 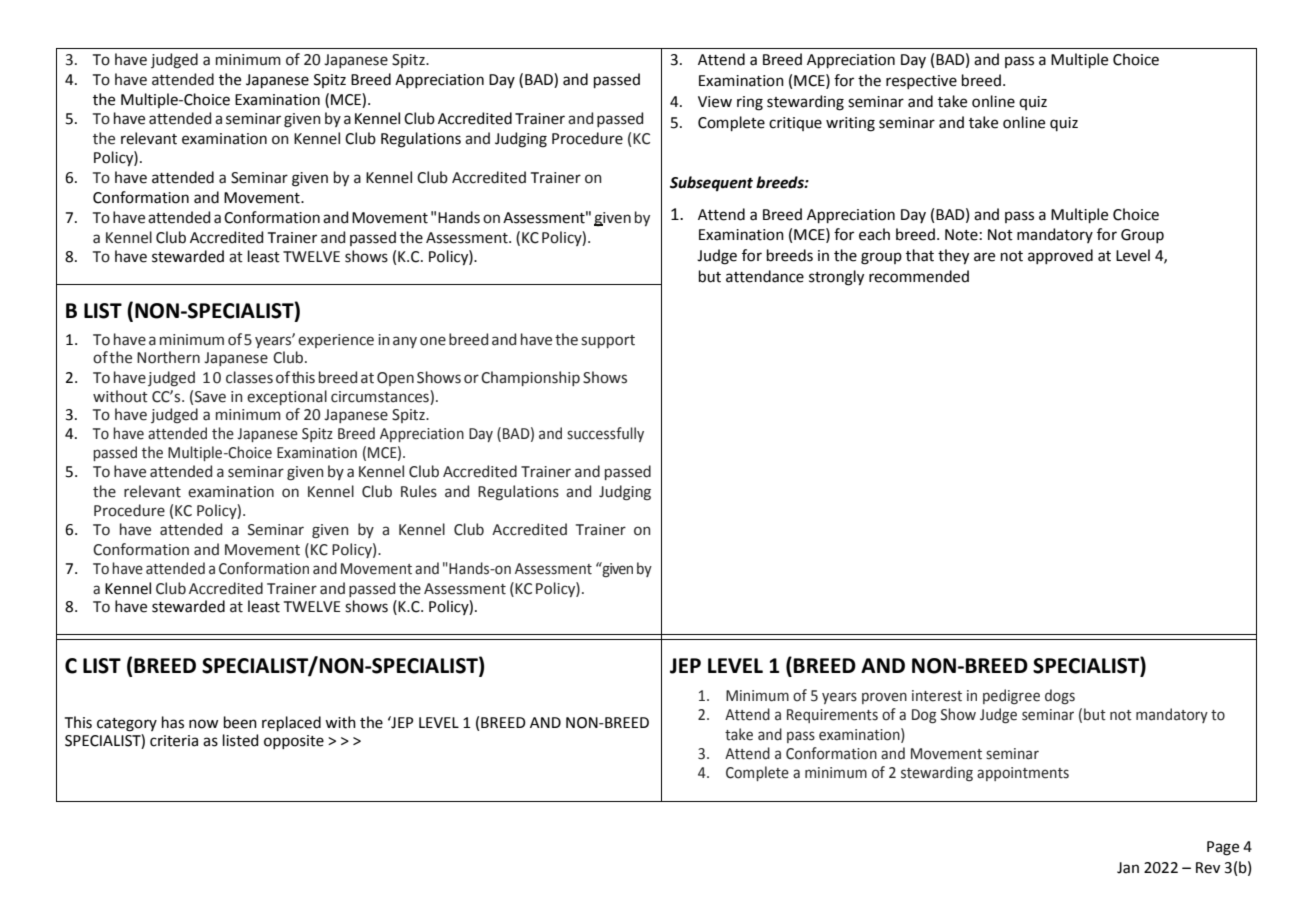 I want to click on Northern, so click(x=168, y=357).
